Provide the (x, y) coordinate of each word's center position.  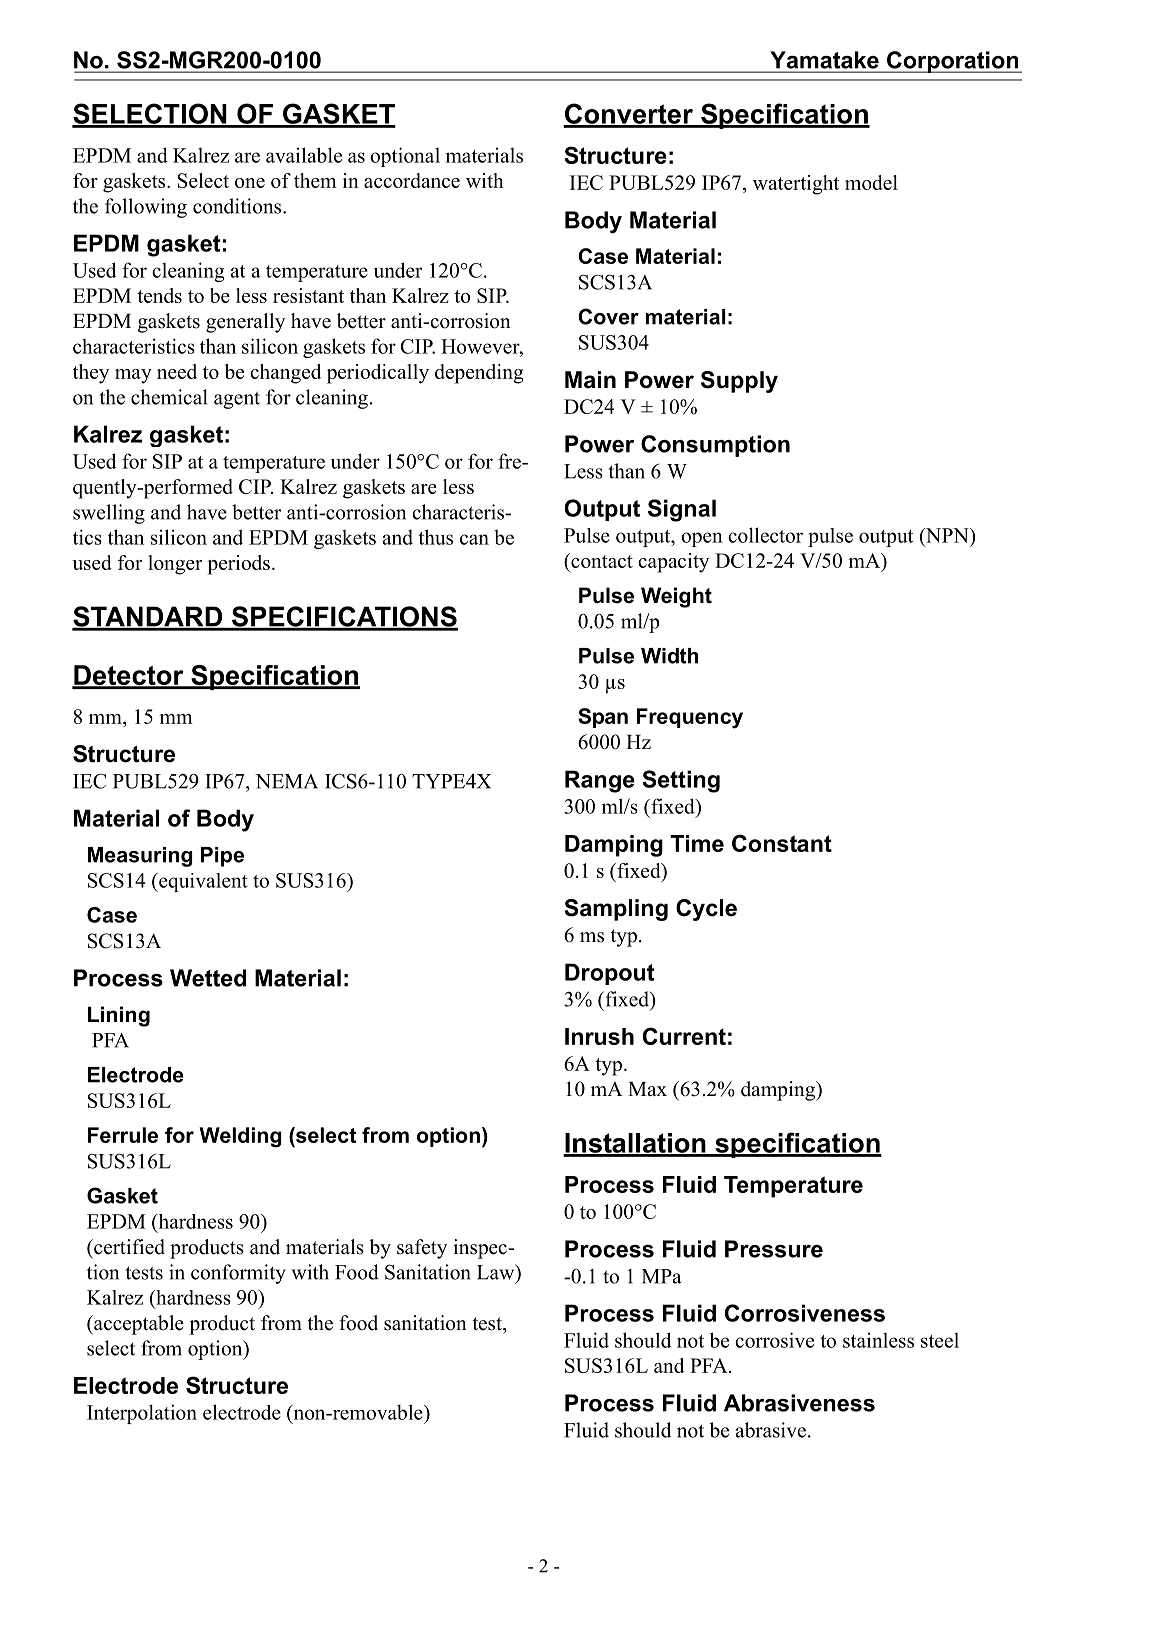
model (871, 182)
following (146, 208)
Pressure (774, 1249)
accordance (412, 180)
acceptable (138, 1325)
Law (497, 1272)
